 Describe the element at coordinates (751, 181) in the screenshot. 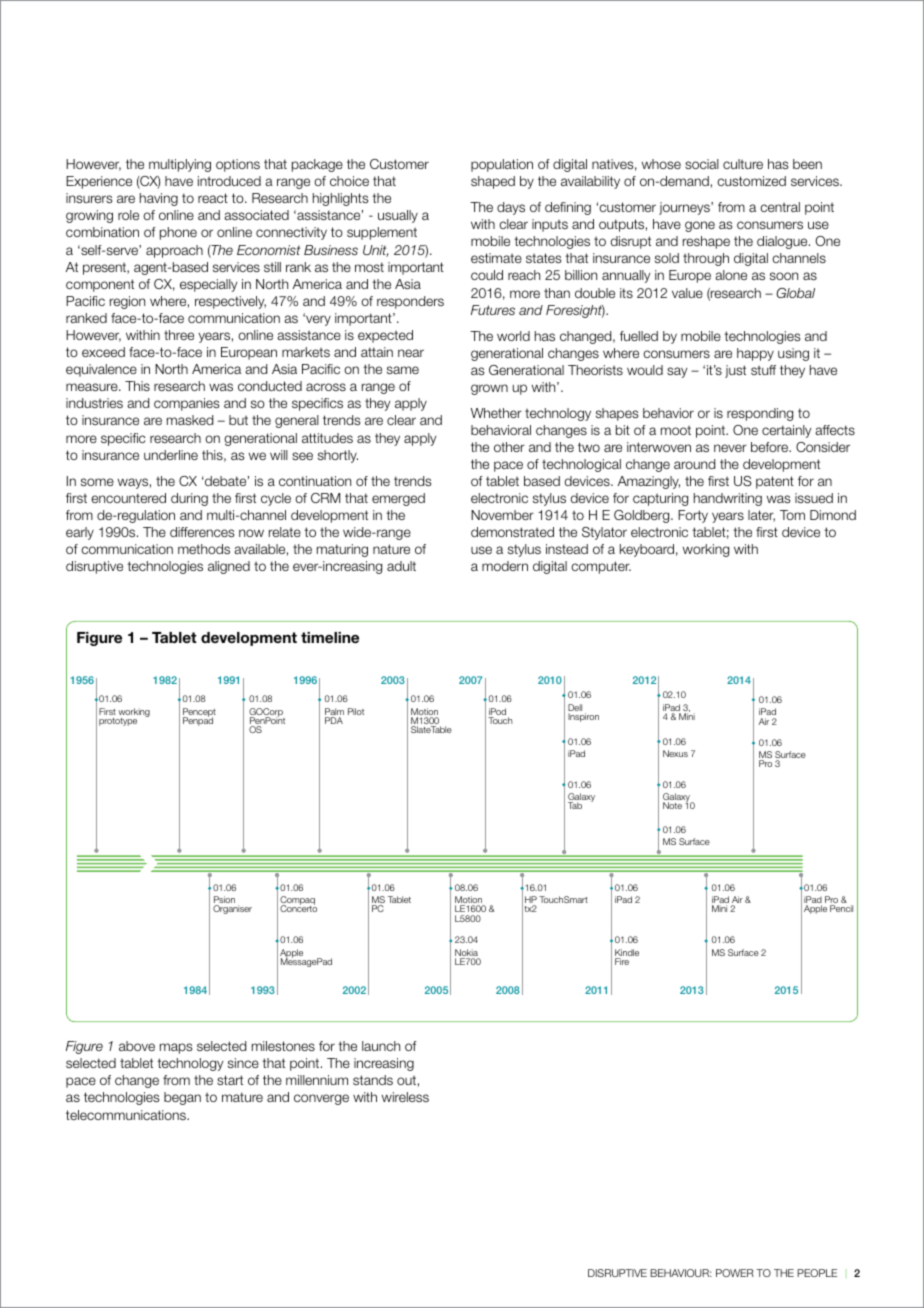

I see `customized` at that location.
